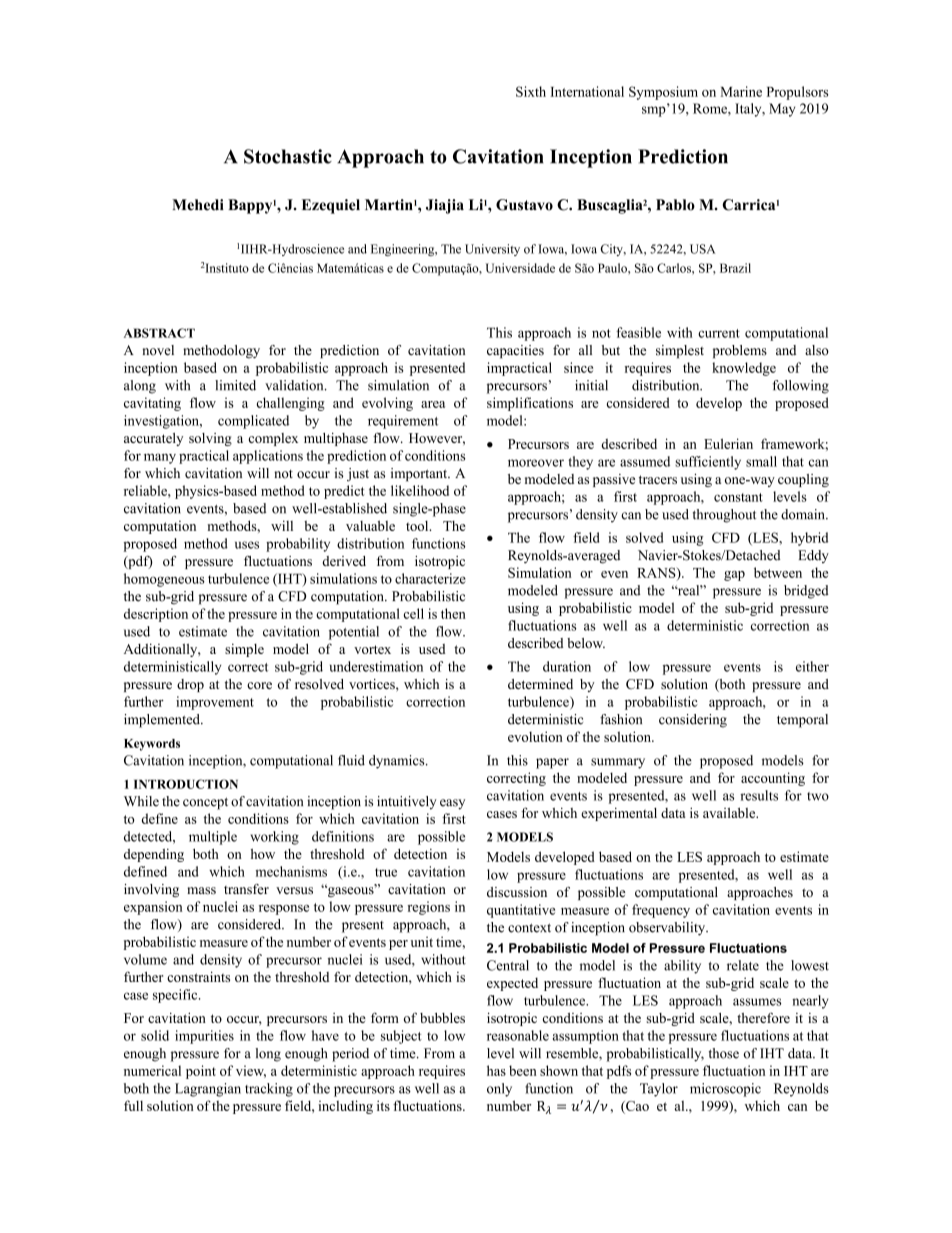  Describe the element at coordinates (288, 156) in the page. I see `Stochastic` at that location.
